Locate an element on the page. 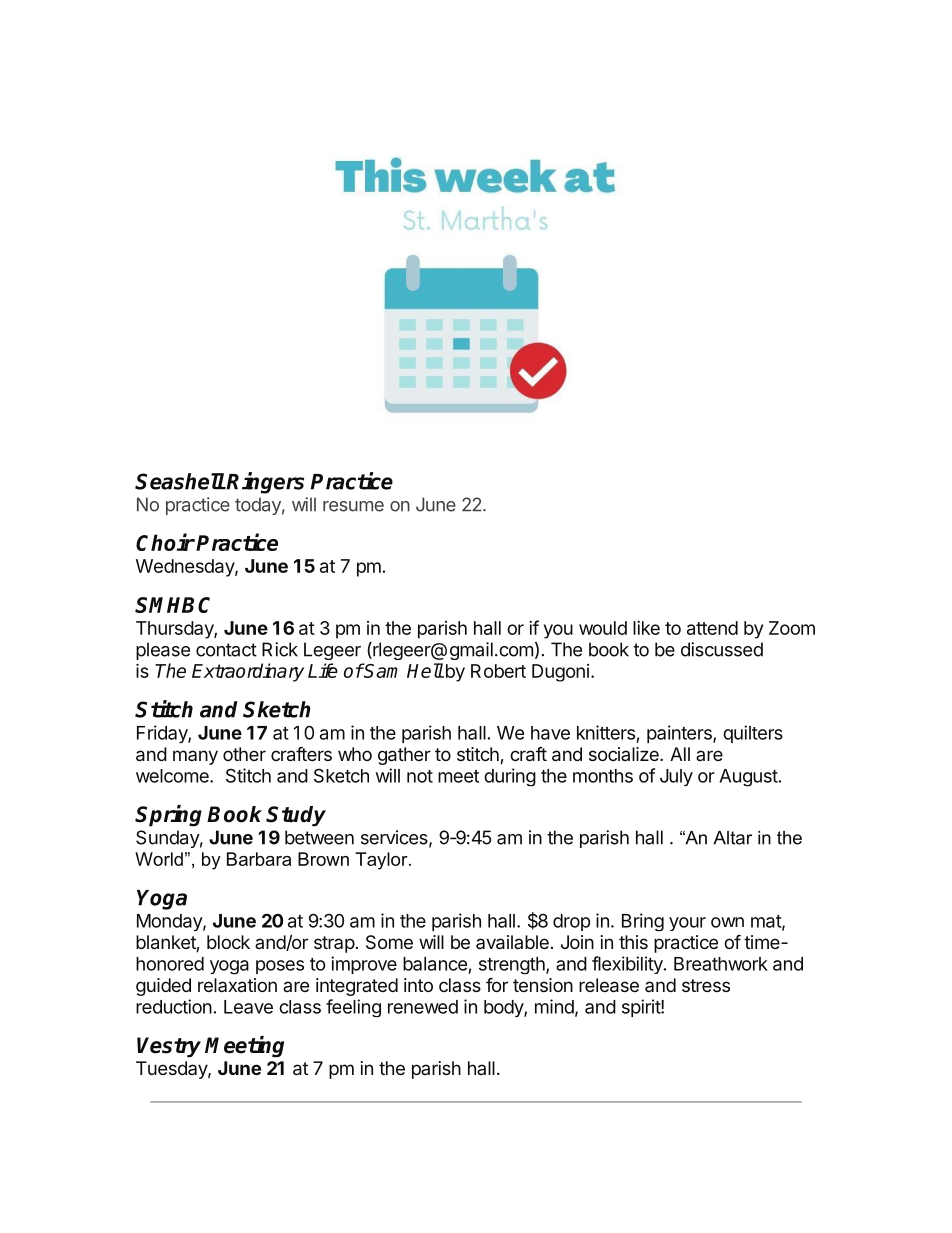  contact is located at coordinates (226, 650).
